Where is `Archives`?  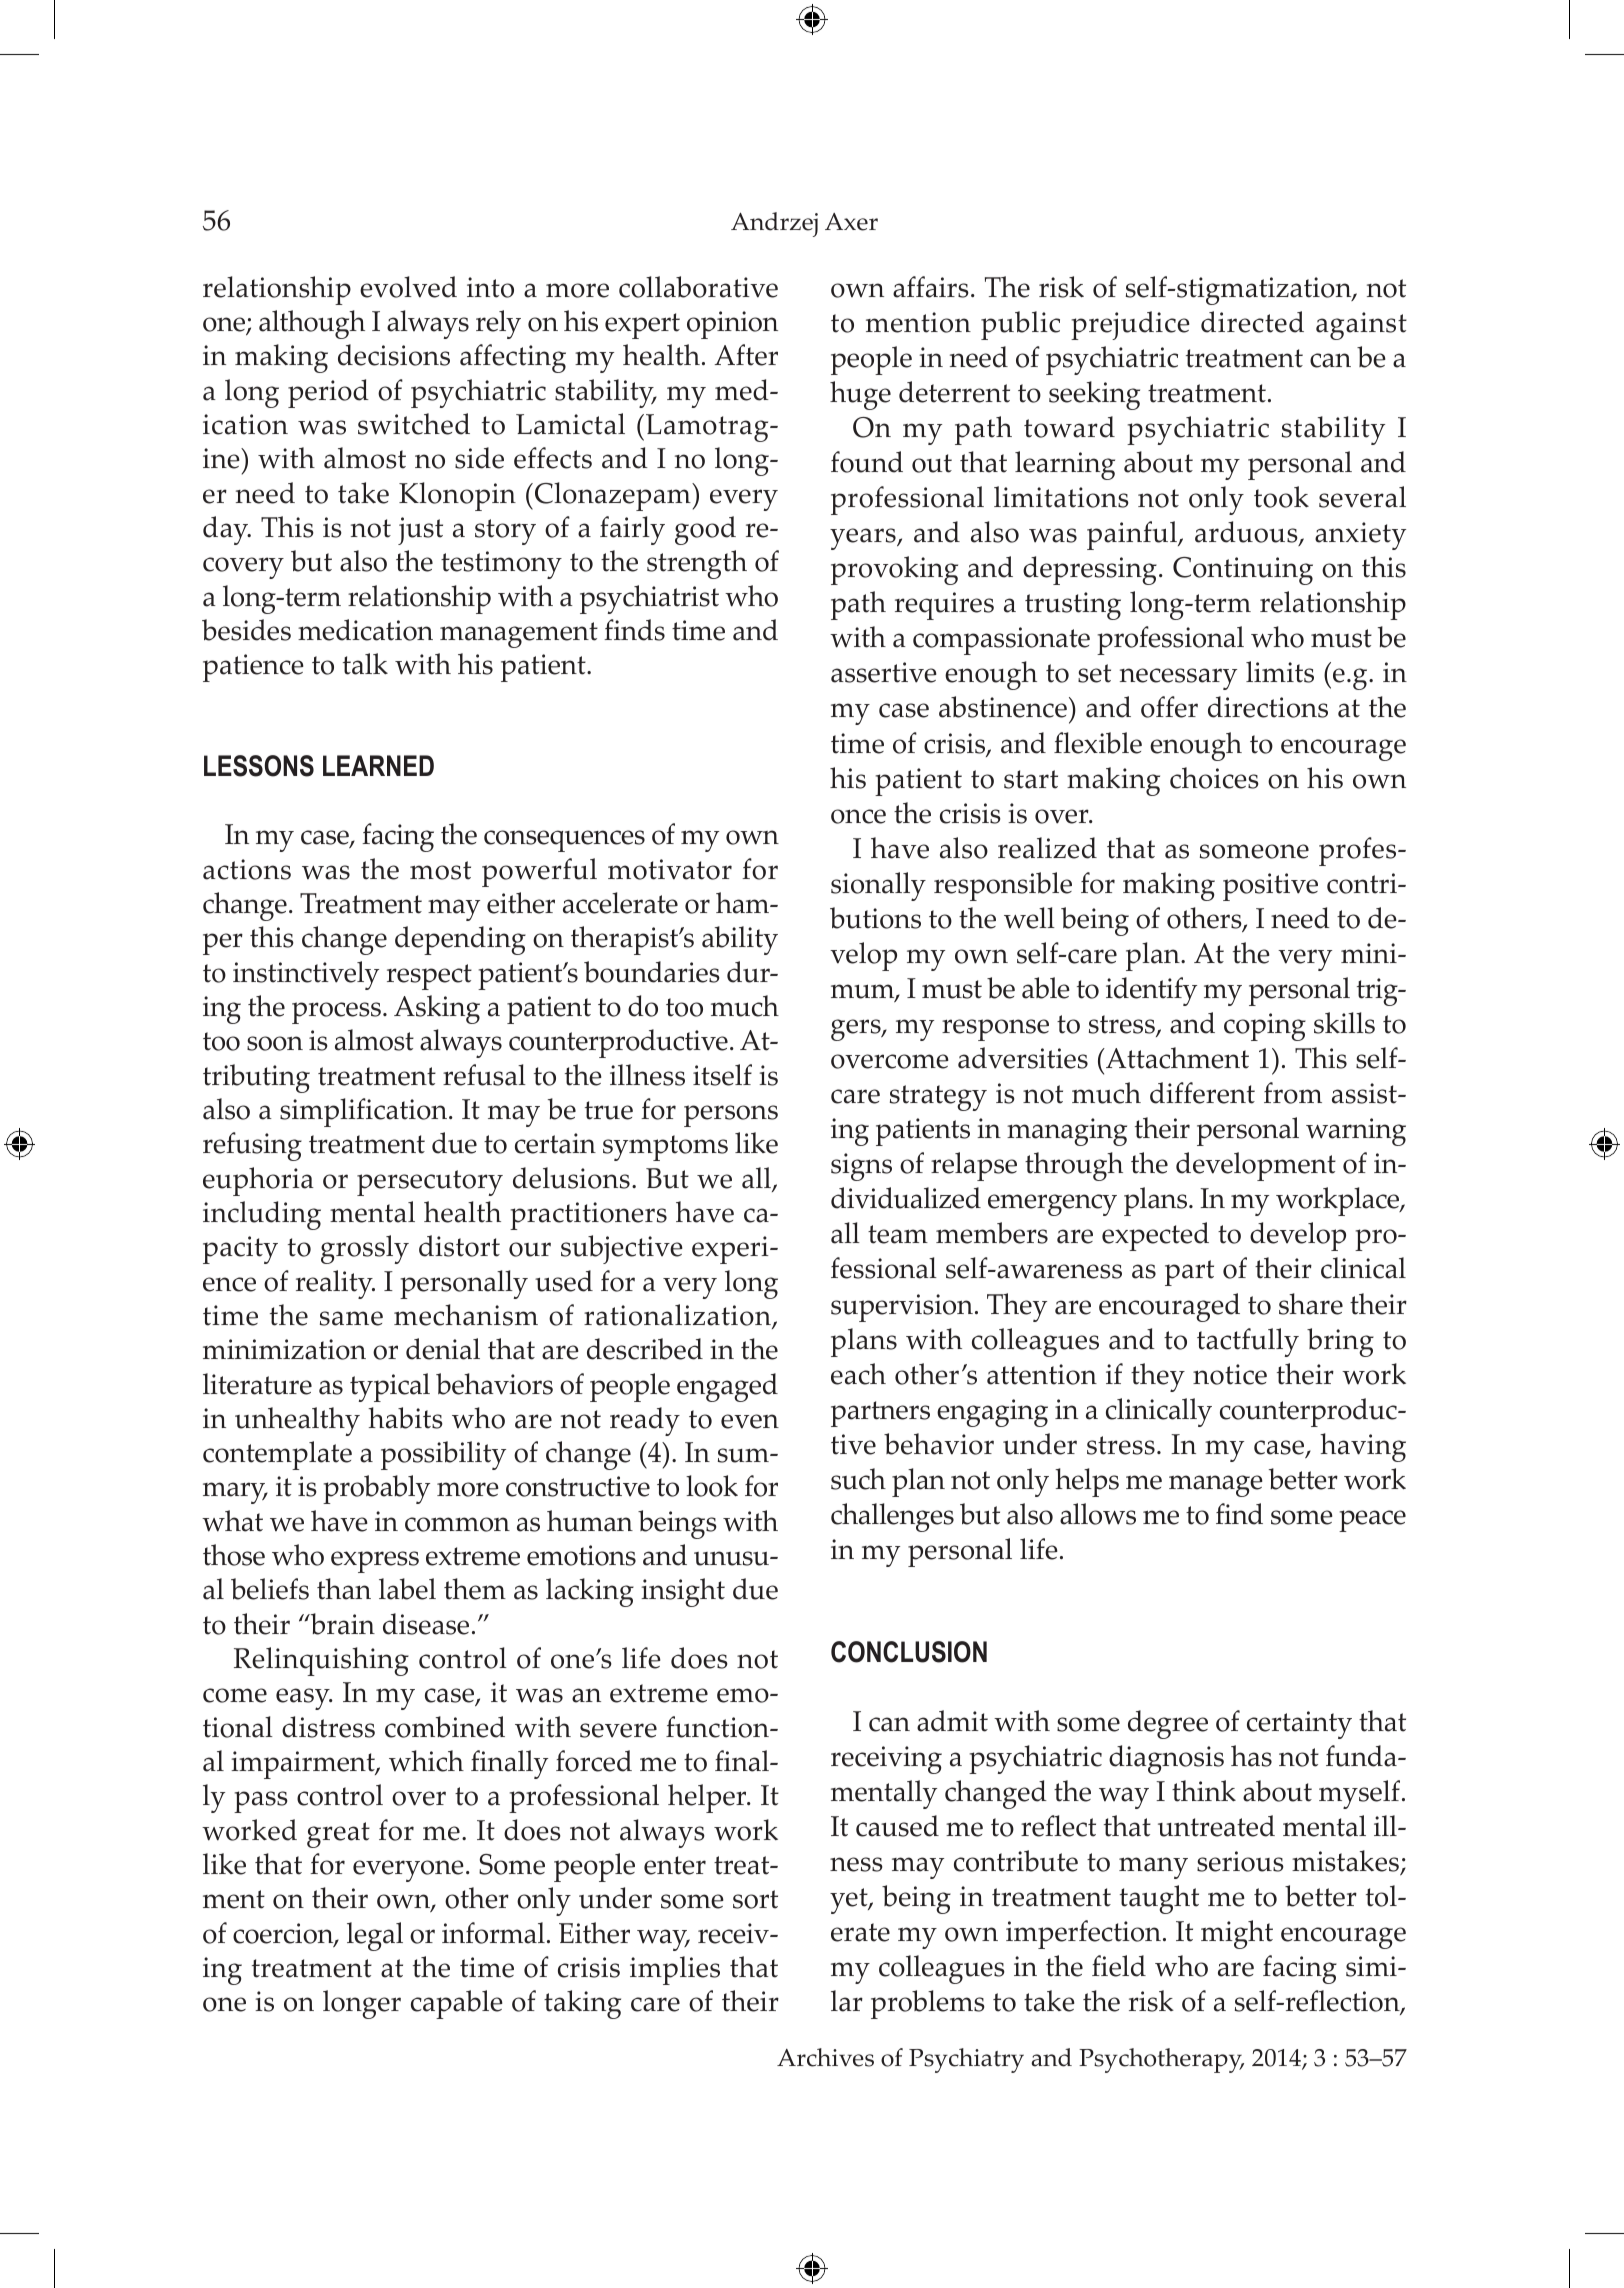
Archives is located at coordinates (825, 2057).
